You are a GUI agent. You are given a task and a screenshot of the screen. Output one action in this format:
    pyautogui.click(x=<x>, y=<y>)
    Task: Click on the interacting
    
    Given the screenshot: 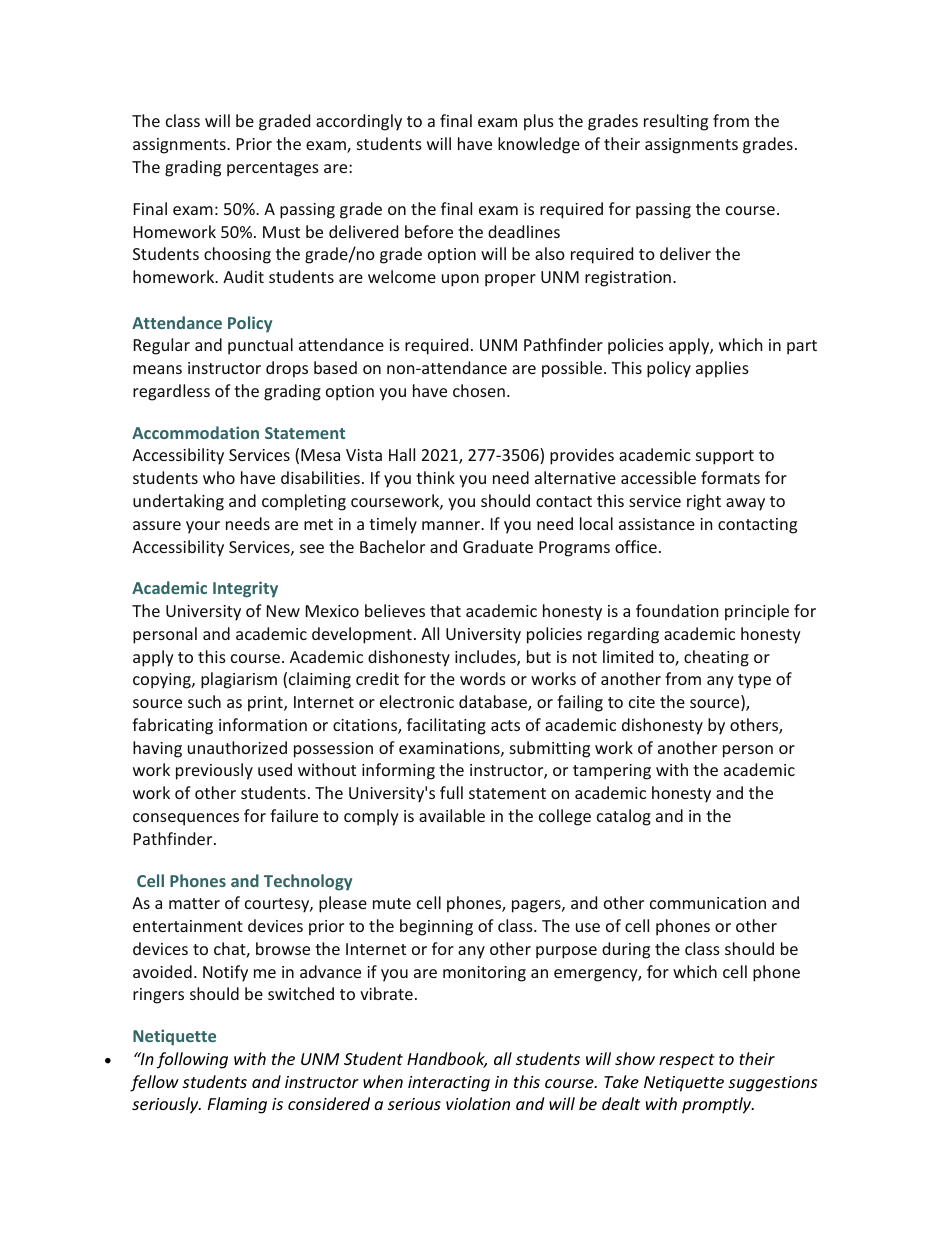 What is the action you would take?
    pyautogui.click(x=449, y=1084)
